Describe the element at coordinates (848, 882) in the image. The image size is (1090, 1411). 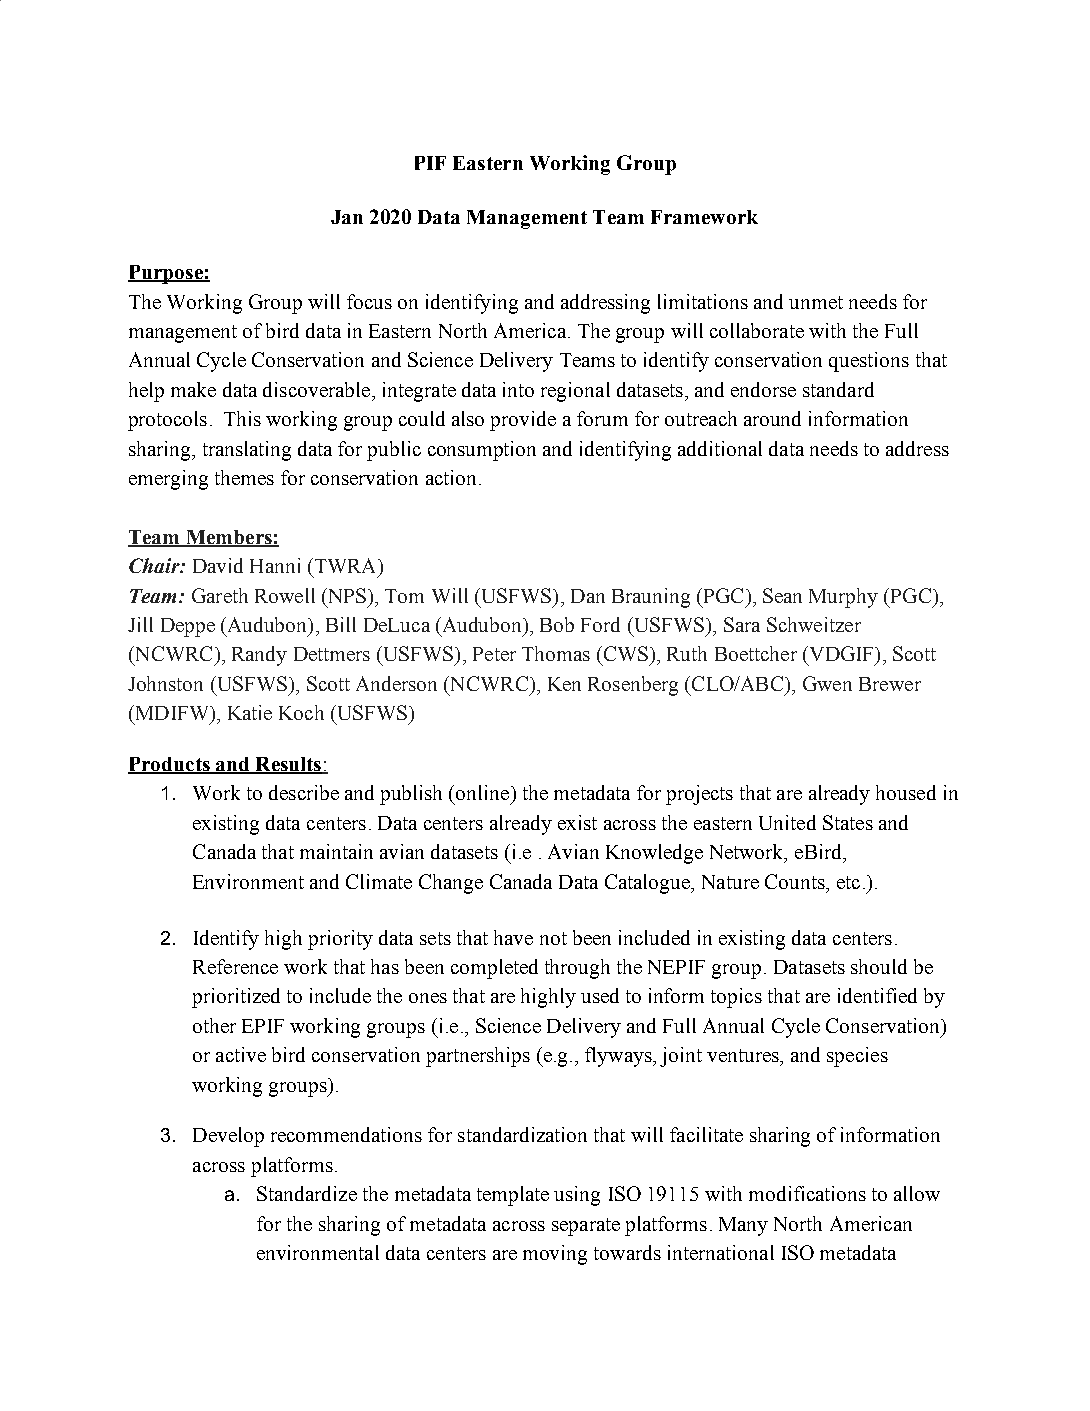
I see `etc` at that location.
